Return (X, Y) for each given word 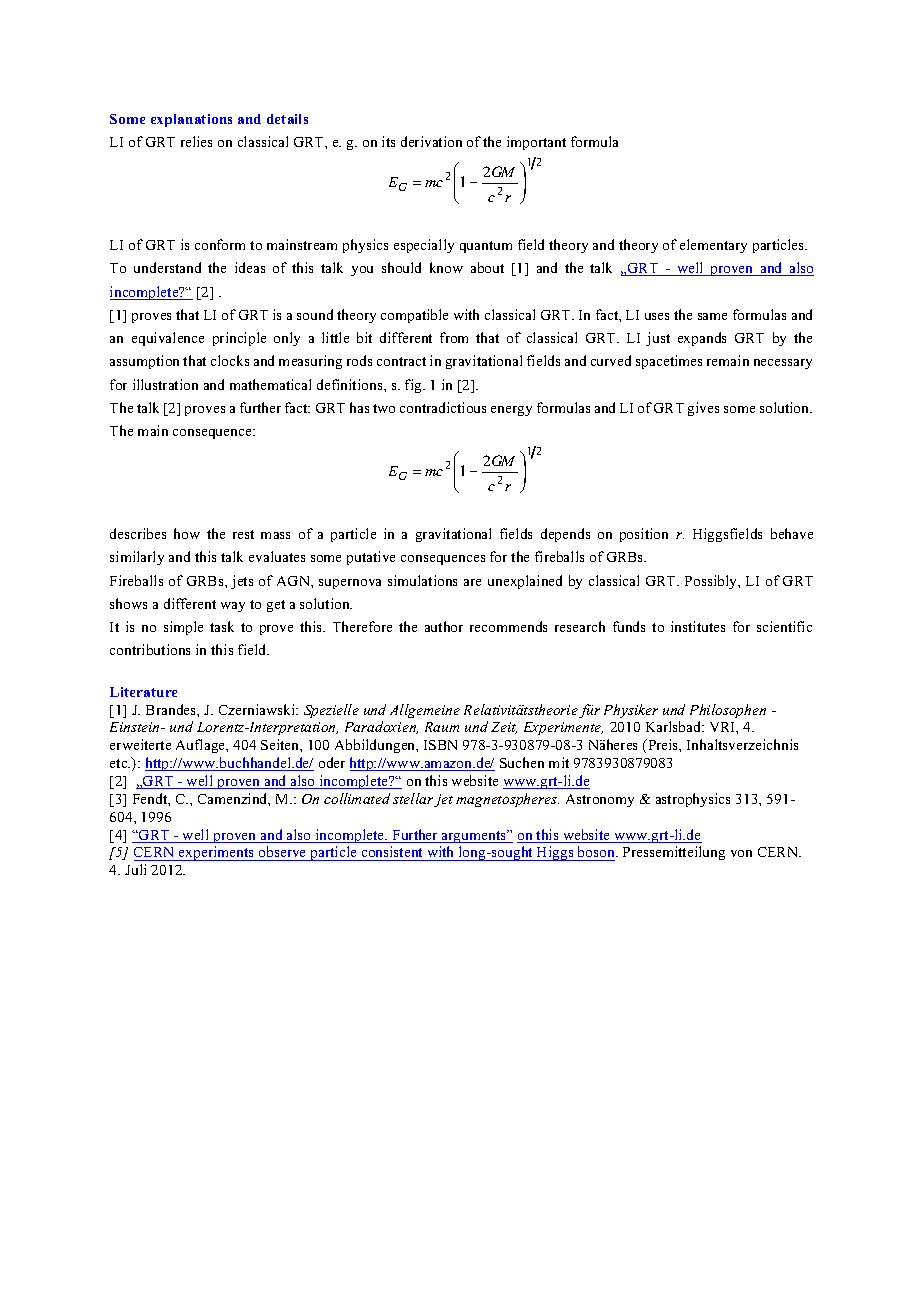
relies (196, 141)
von (741, 853)
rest (243, 534)
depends (565, 535)
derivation (431, 141)
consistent (392, 853)
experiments (217, 853)
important (536, 143)
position (644, 535)
